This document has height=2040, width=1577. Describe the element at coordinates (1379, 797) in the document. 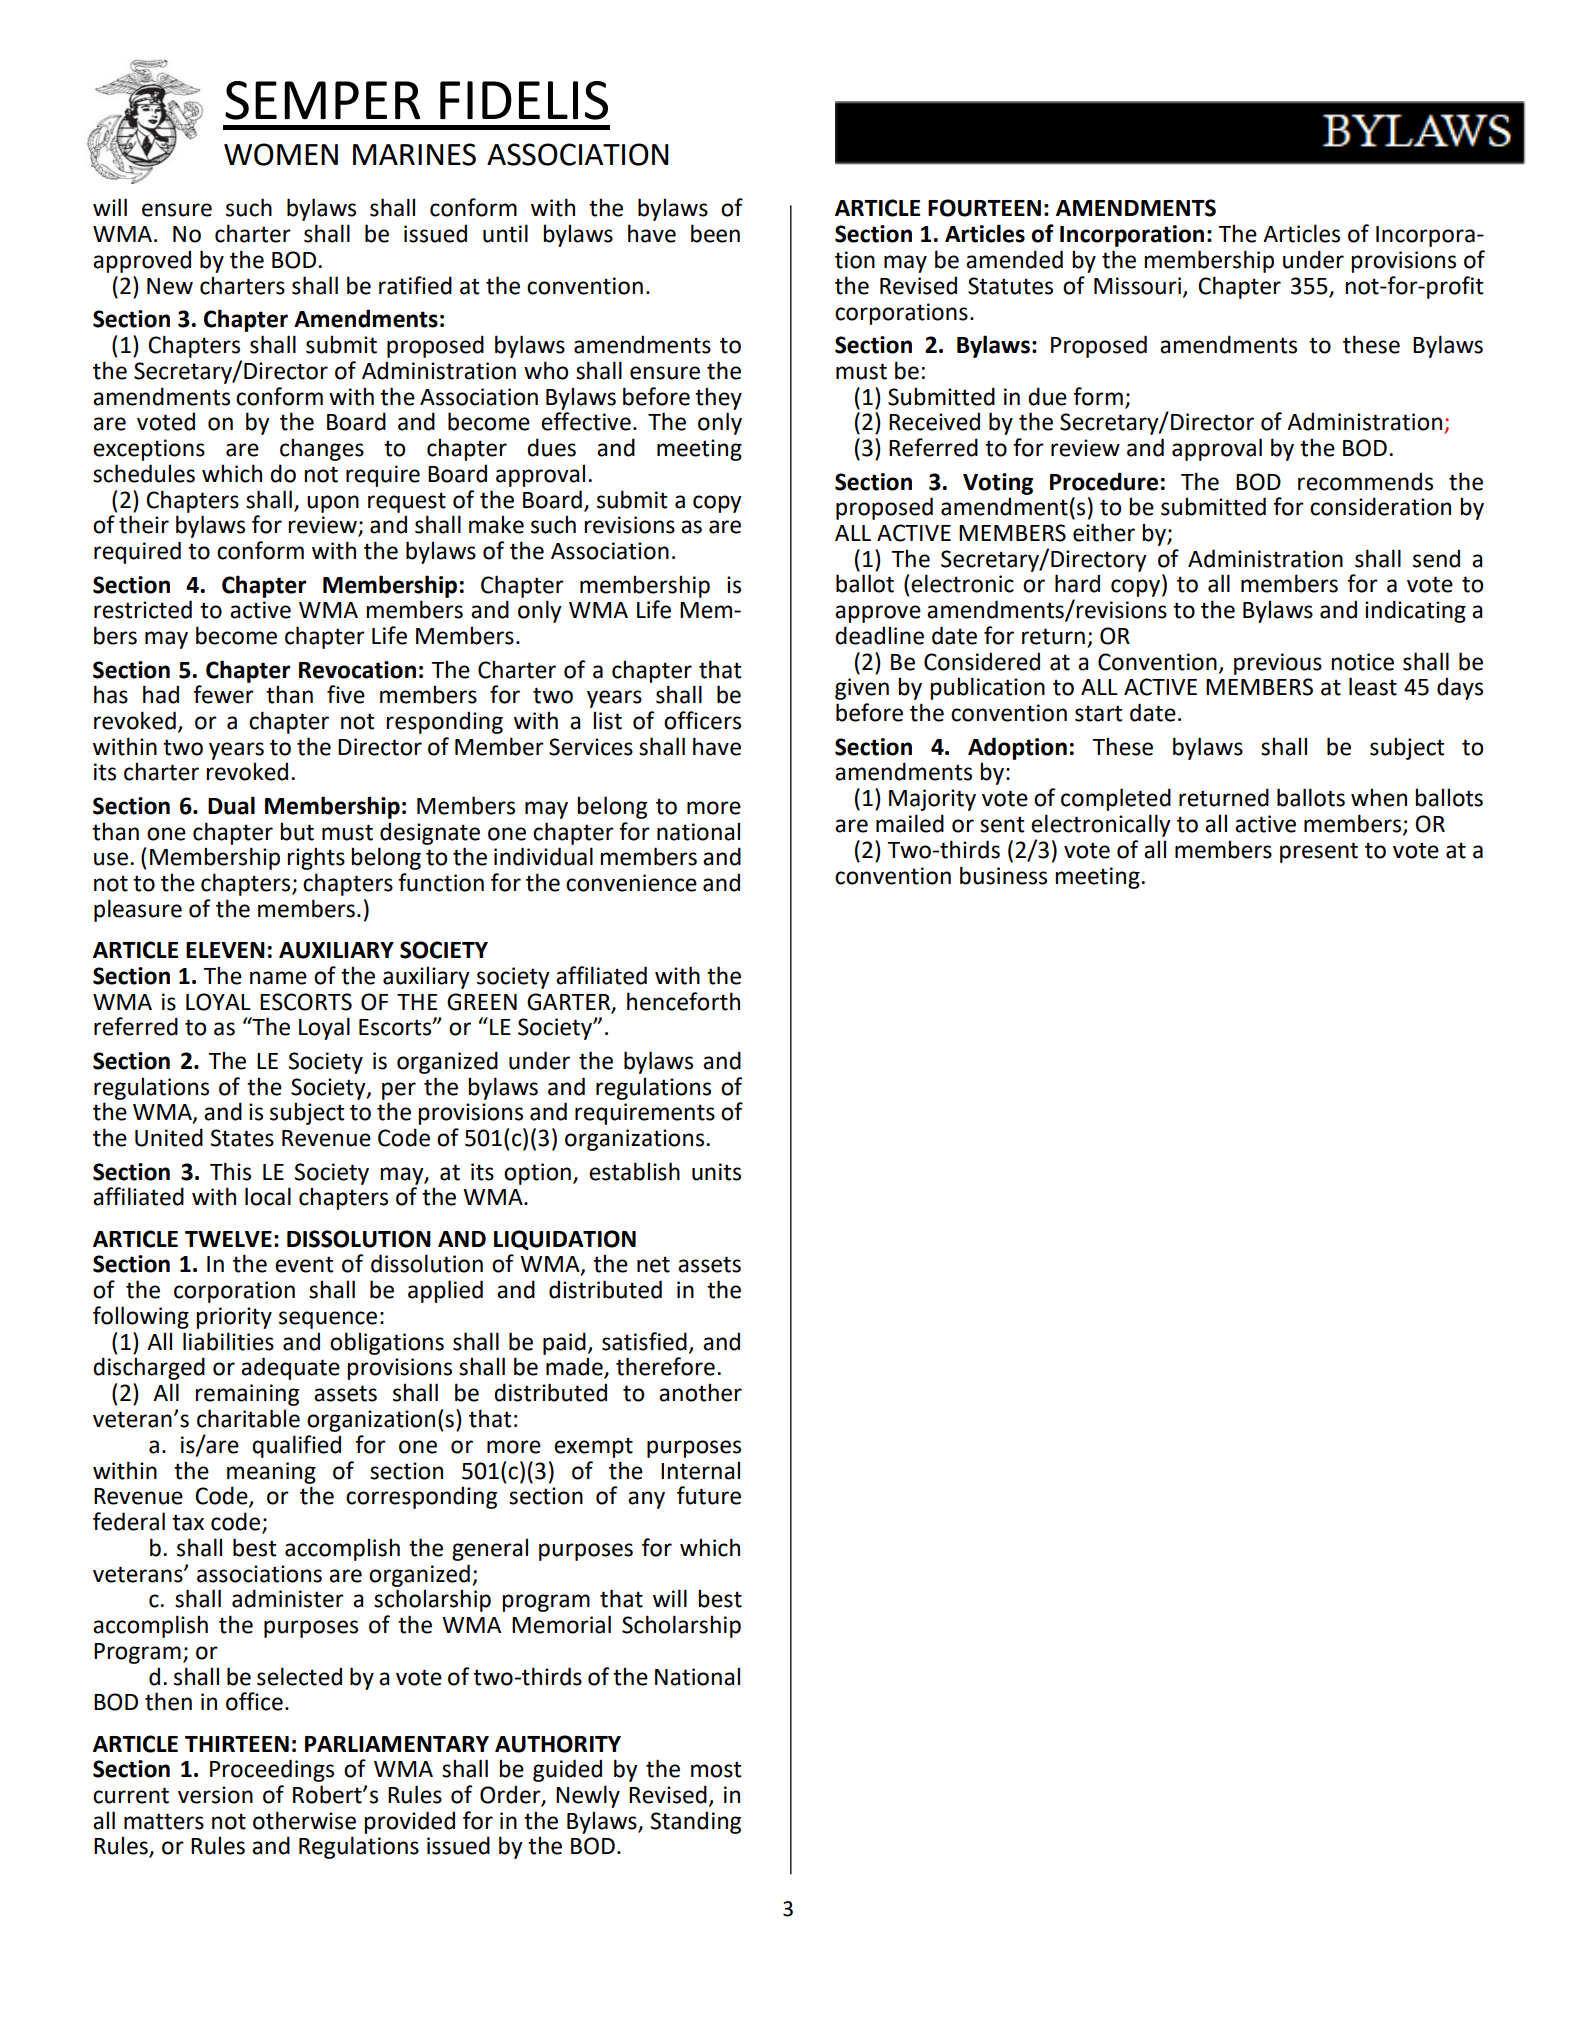

I see `when` at that location.
